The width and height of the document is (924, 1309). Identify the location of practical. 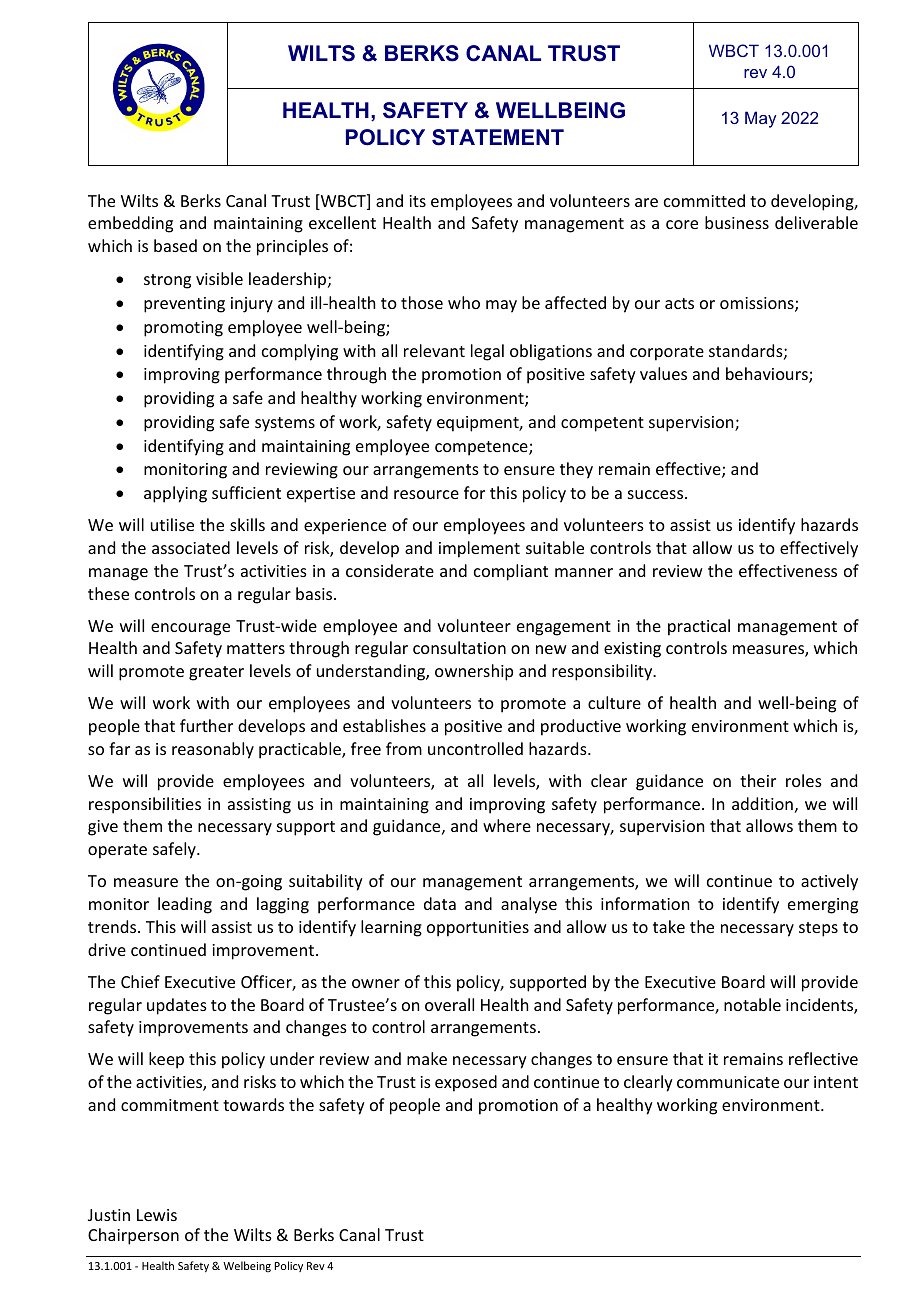
(699, 627).
